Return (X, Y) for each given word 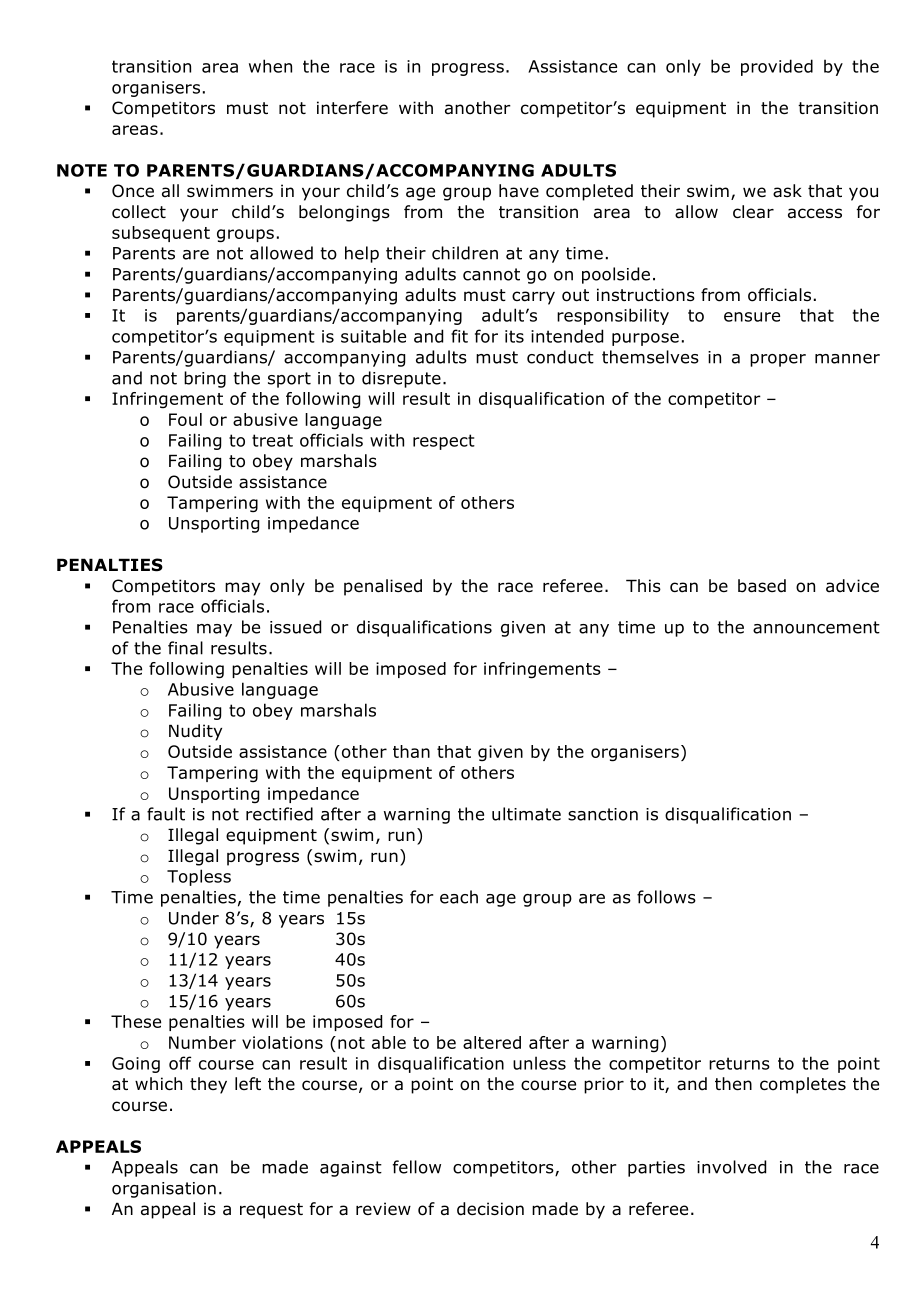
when (270, 66)
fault (166, 814)
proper (778, 360)
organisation (164, 1190)
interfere (352, 108)
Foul (185, 419)
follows (666, 897)
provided (777, 67)
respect (444, 442)
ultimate (526, 814)
